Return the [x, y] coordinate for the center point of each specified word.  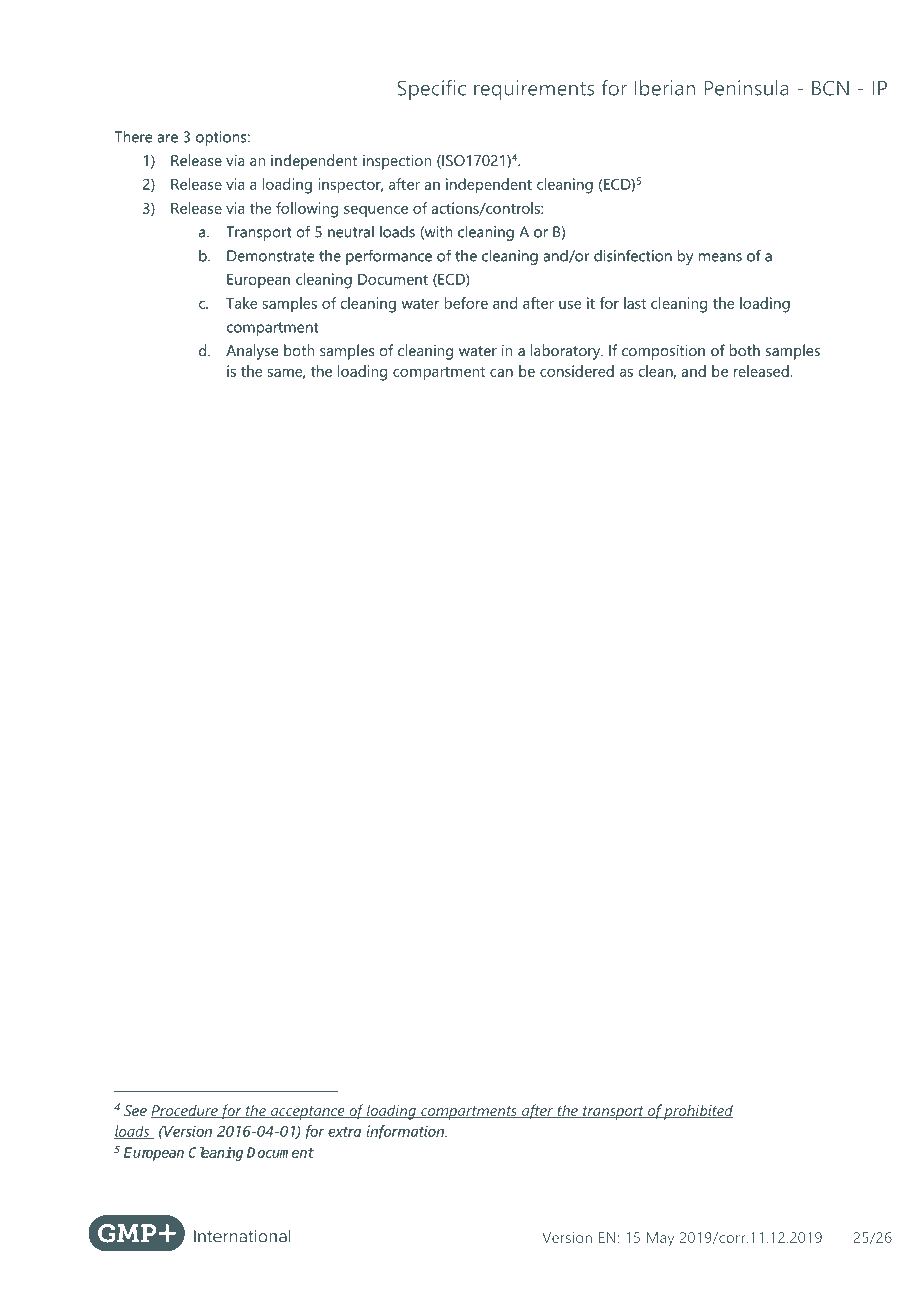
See [135, 1110]
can [501, 373]
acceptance [308, 1113]
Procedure [185, 1111]
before [466, 303]
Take [242, 303]
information [406, 1132]
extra [344, 1132]
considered [577, 371]
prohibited [698, 1112]
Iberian [665, 88]
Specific [431, 90]
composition [663, 352]
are [167, 138]
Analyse [252, 352]
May [660, 1239]
